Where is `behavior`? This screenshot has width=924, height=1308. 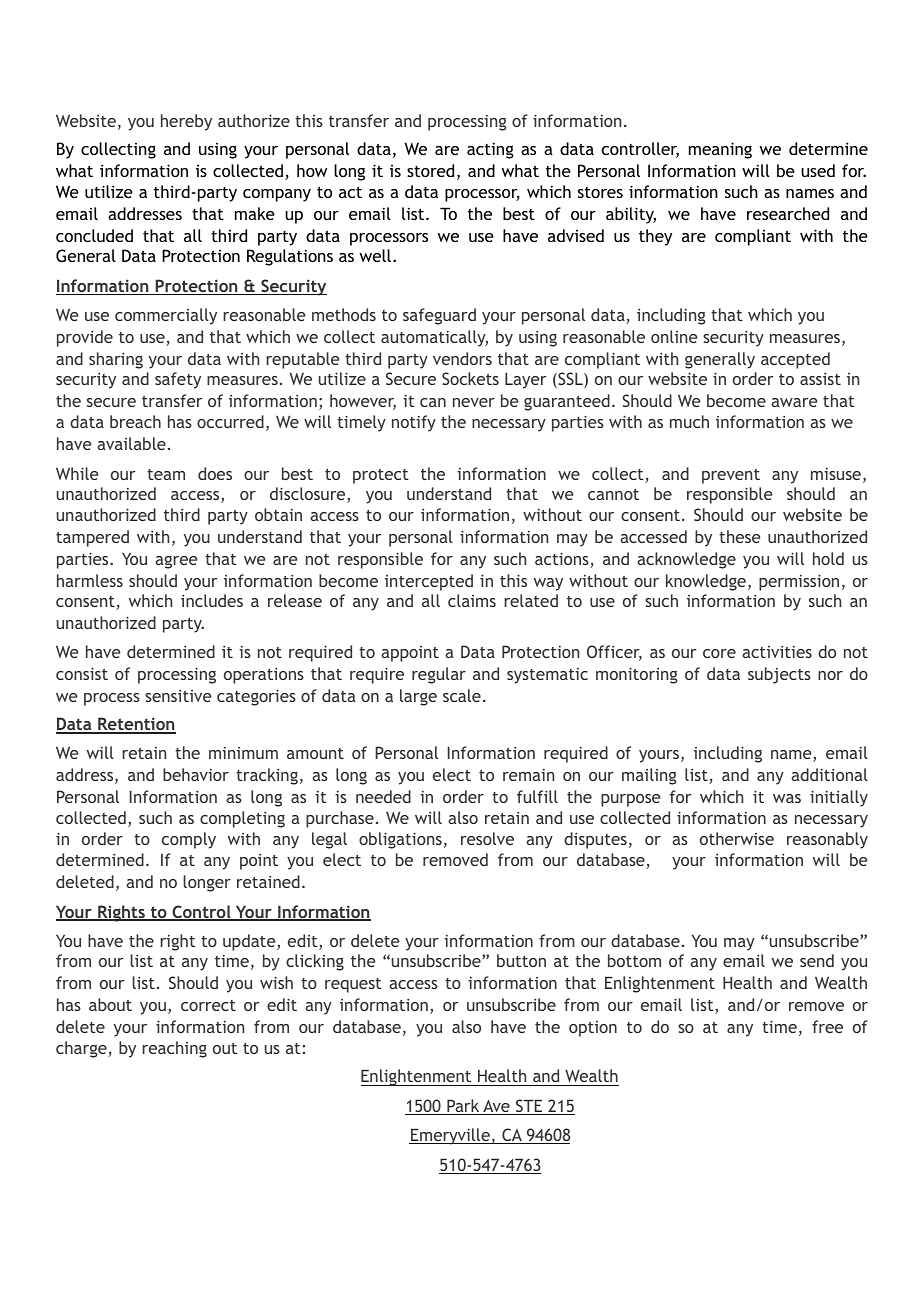 behavior is located at coordinates (196, 774).
